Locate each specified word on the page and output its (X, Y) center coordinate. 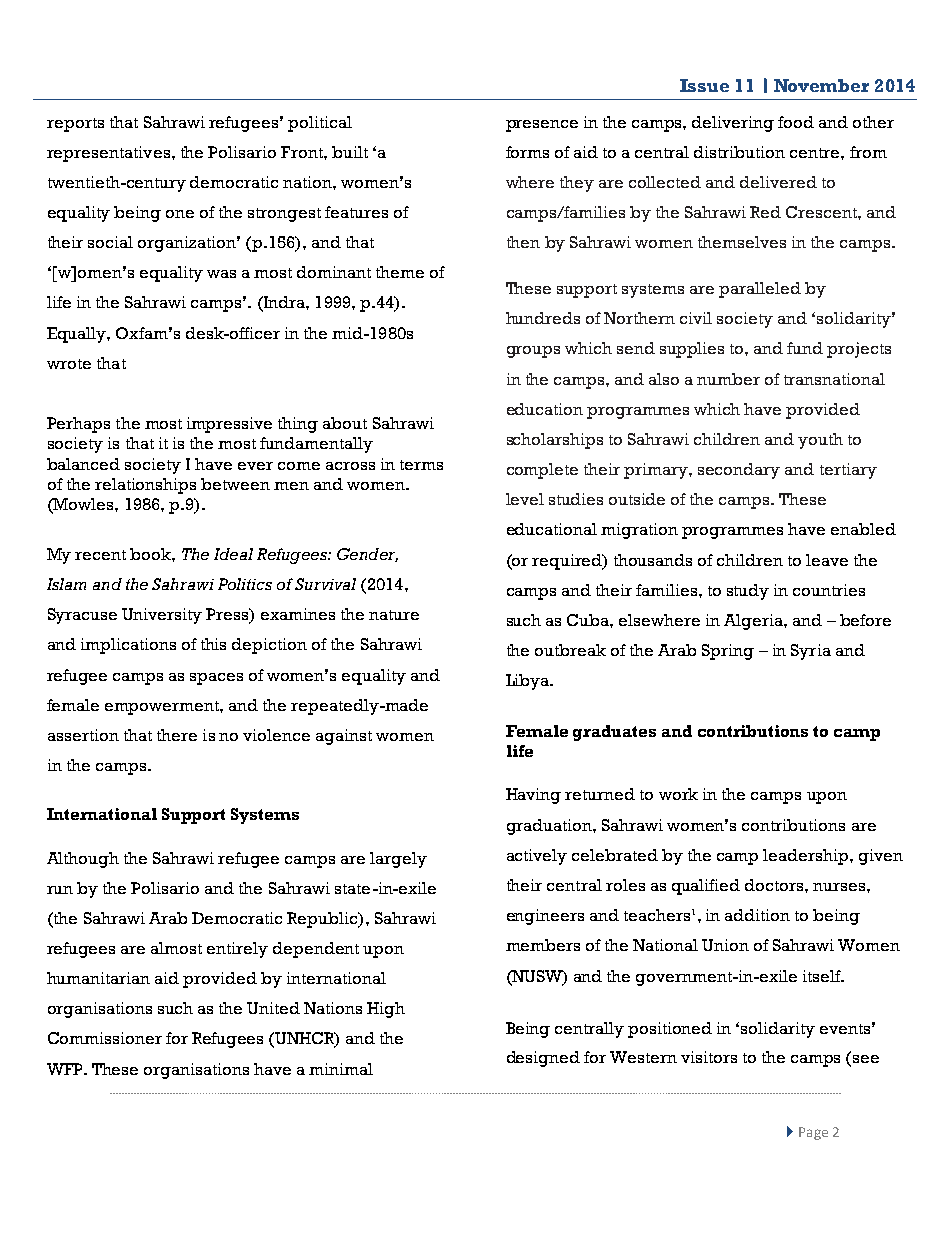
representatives (108, 154)
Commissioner (105, 1038)
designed (543, 1059)
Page (813, 1133)
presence (542, 126)
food (796, 122)
